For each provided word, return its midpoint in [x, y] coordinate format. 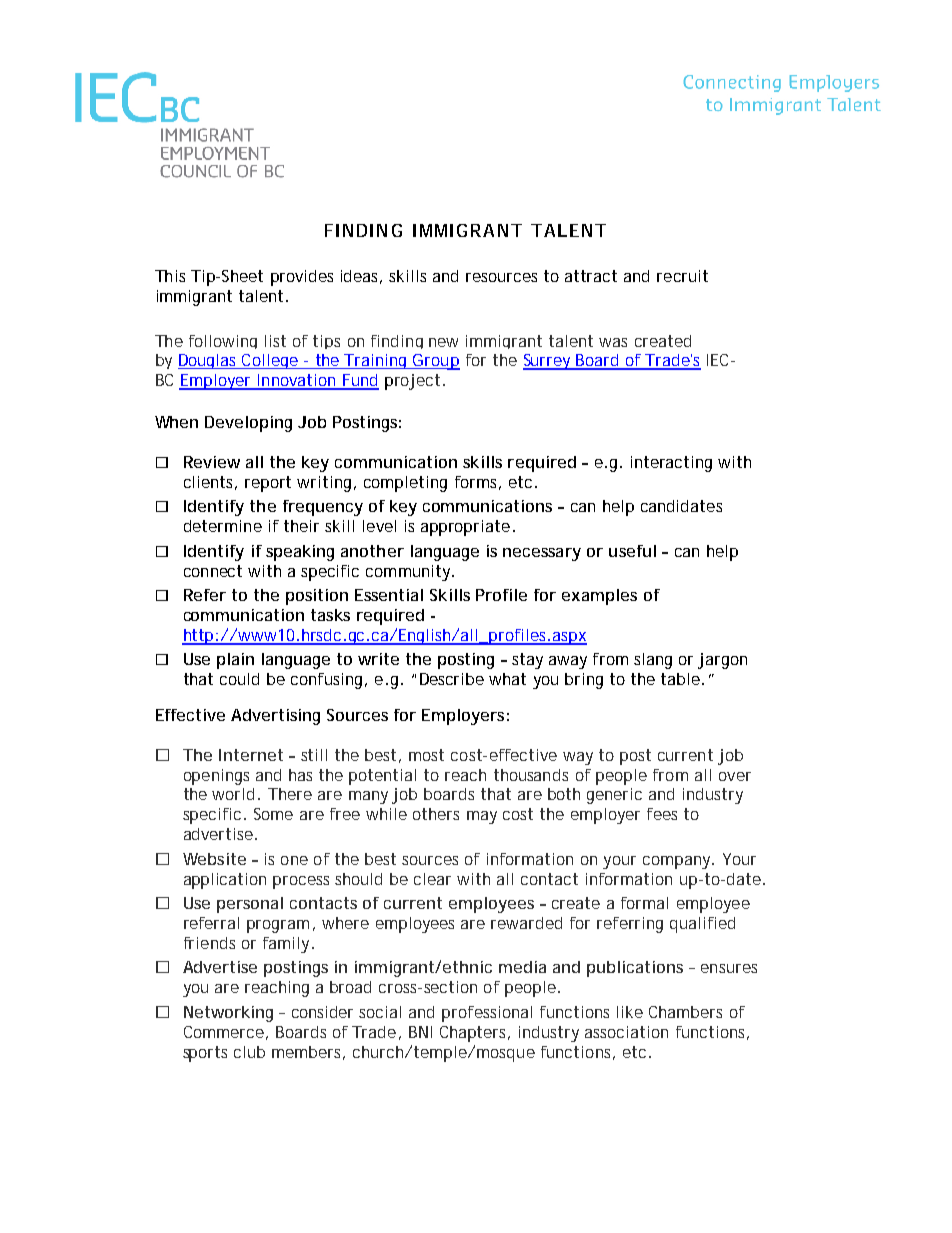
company [676, 862]
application [225, 881]
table [680, 679]
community [408, 573]
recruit [682, 276]
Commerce [224, 1032]
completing [405, 484]
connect [213, 571]
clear [432, 879]
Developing [248, 424]
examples [599, 597]
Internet [251, 755]
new [443, 342]
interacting [671, 464]
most [426, 755]
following [223, 342]
